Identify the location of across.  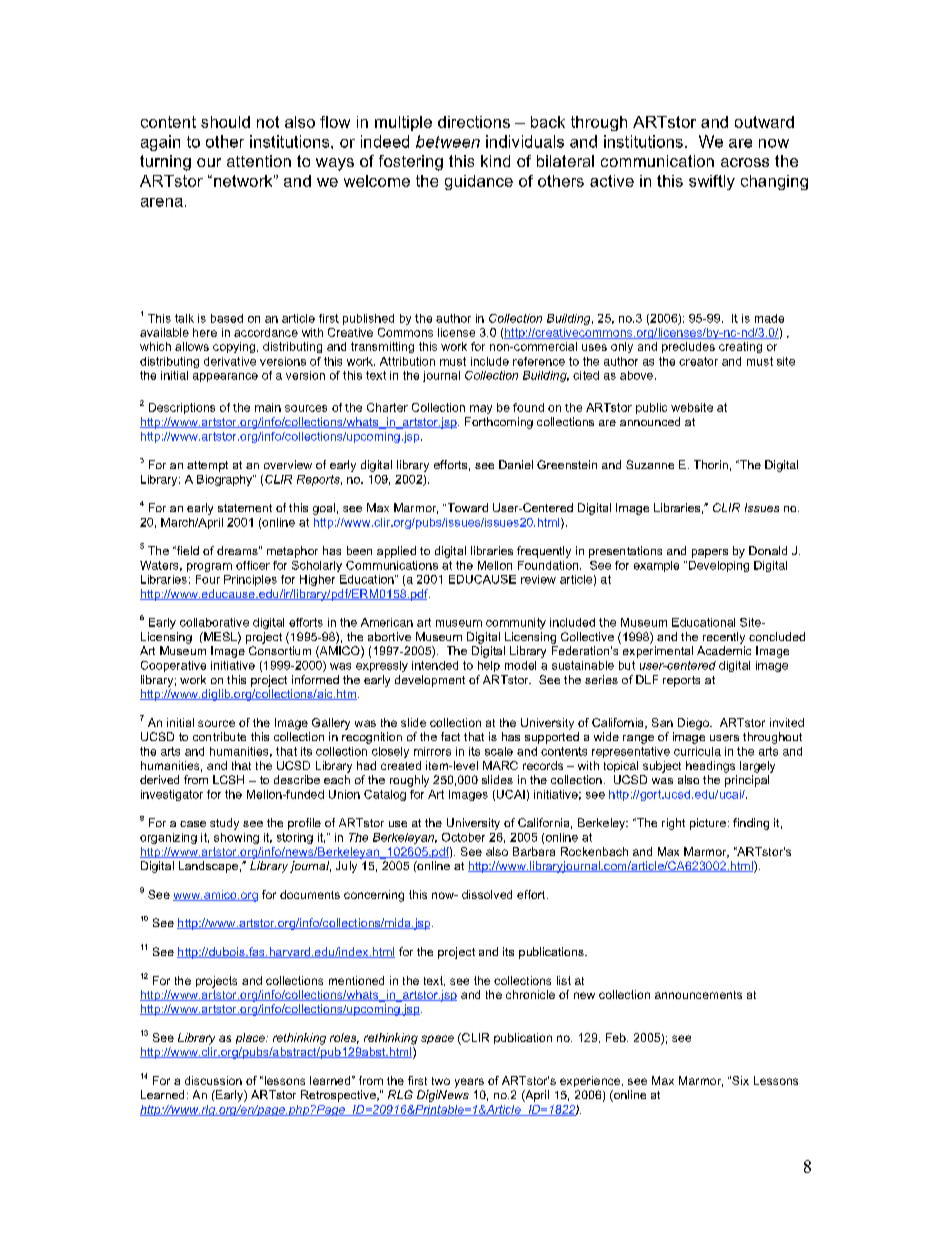
(745, 162).
